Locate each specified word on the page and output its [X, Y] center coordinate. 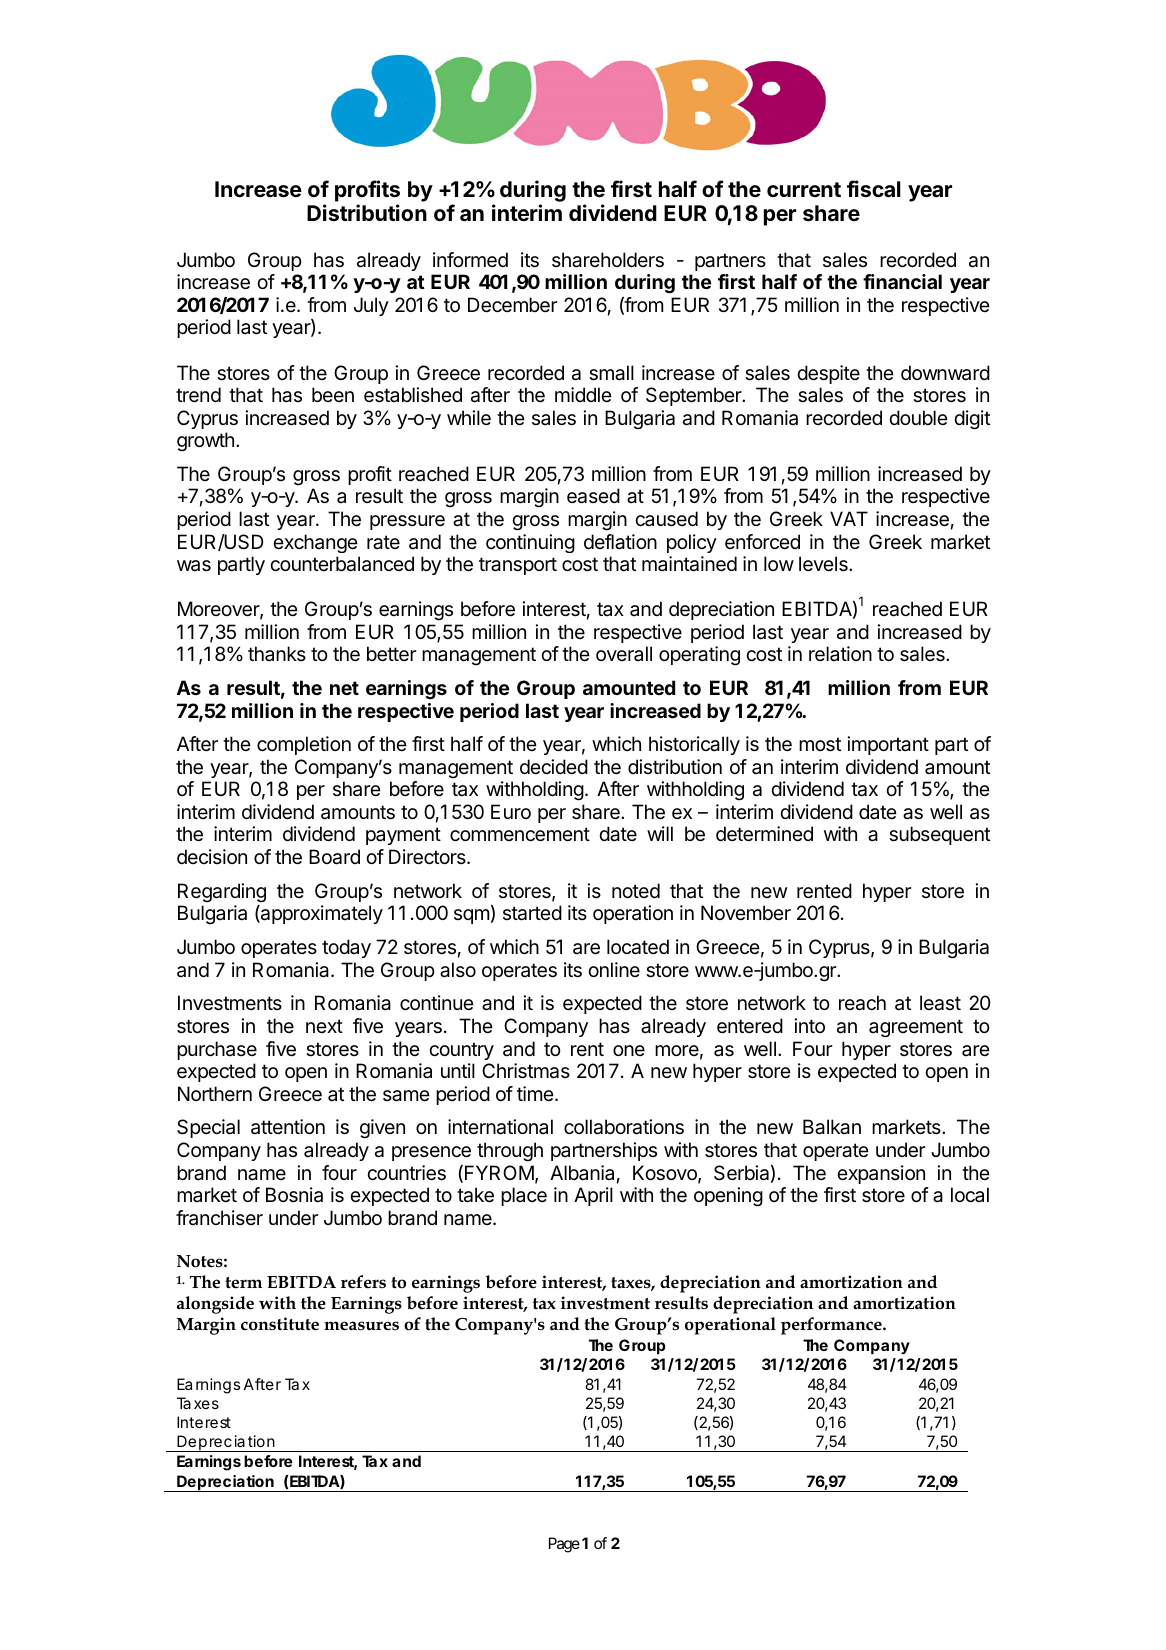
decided [554, 766]
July [371, 306]
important [888, 745]
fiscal [874, 189]
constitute [280, 1324]
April [593, 1196]
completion [304, 745]
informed [470, 260]
